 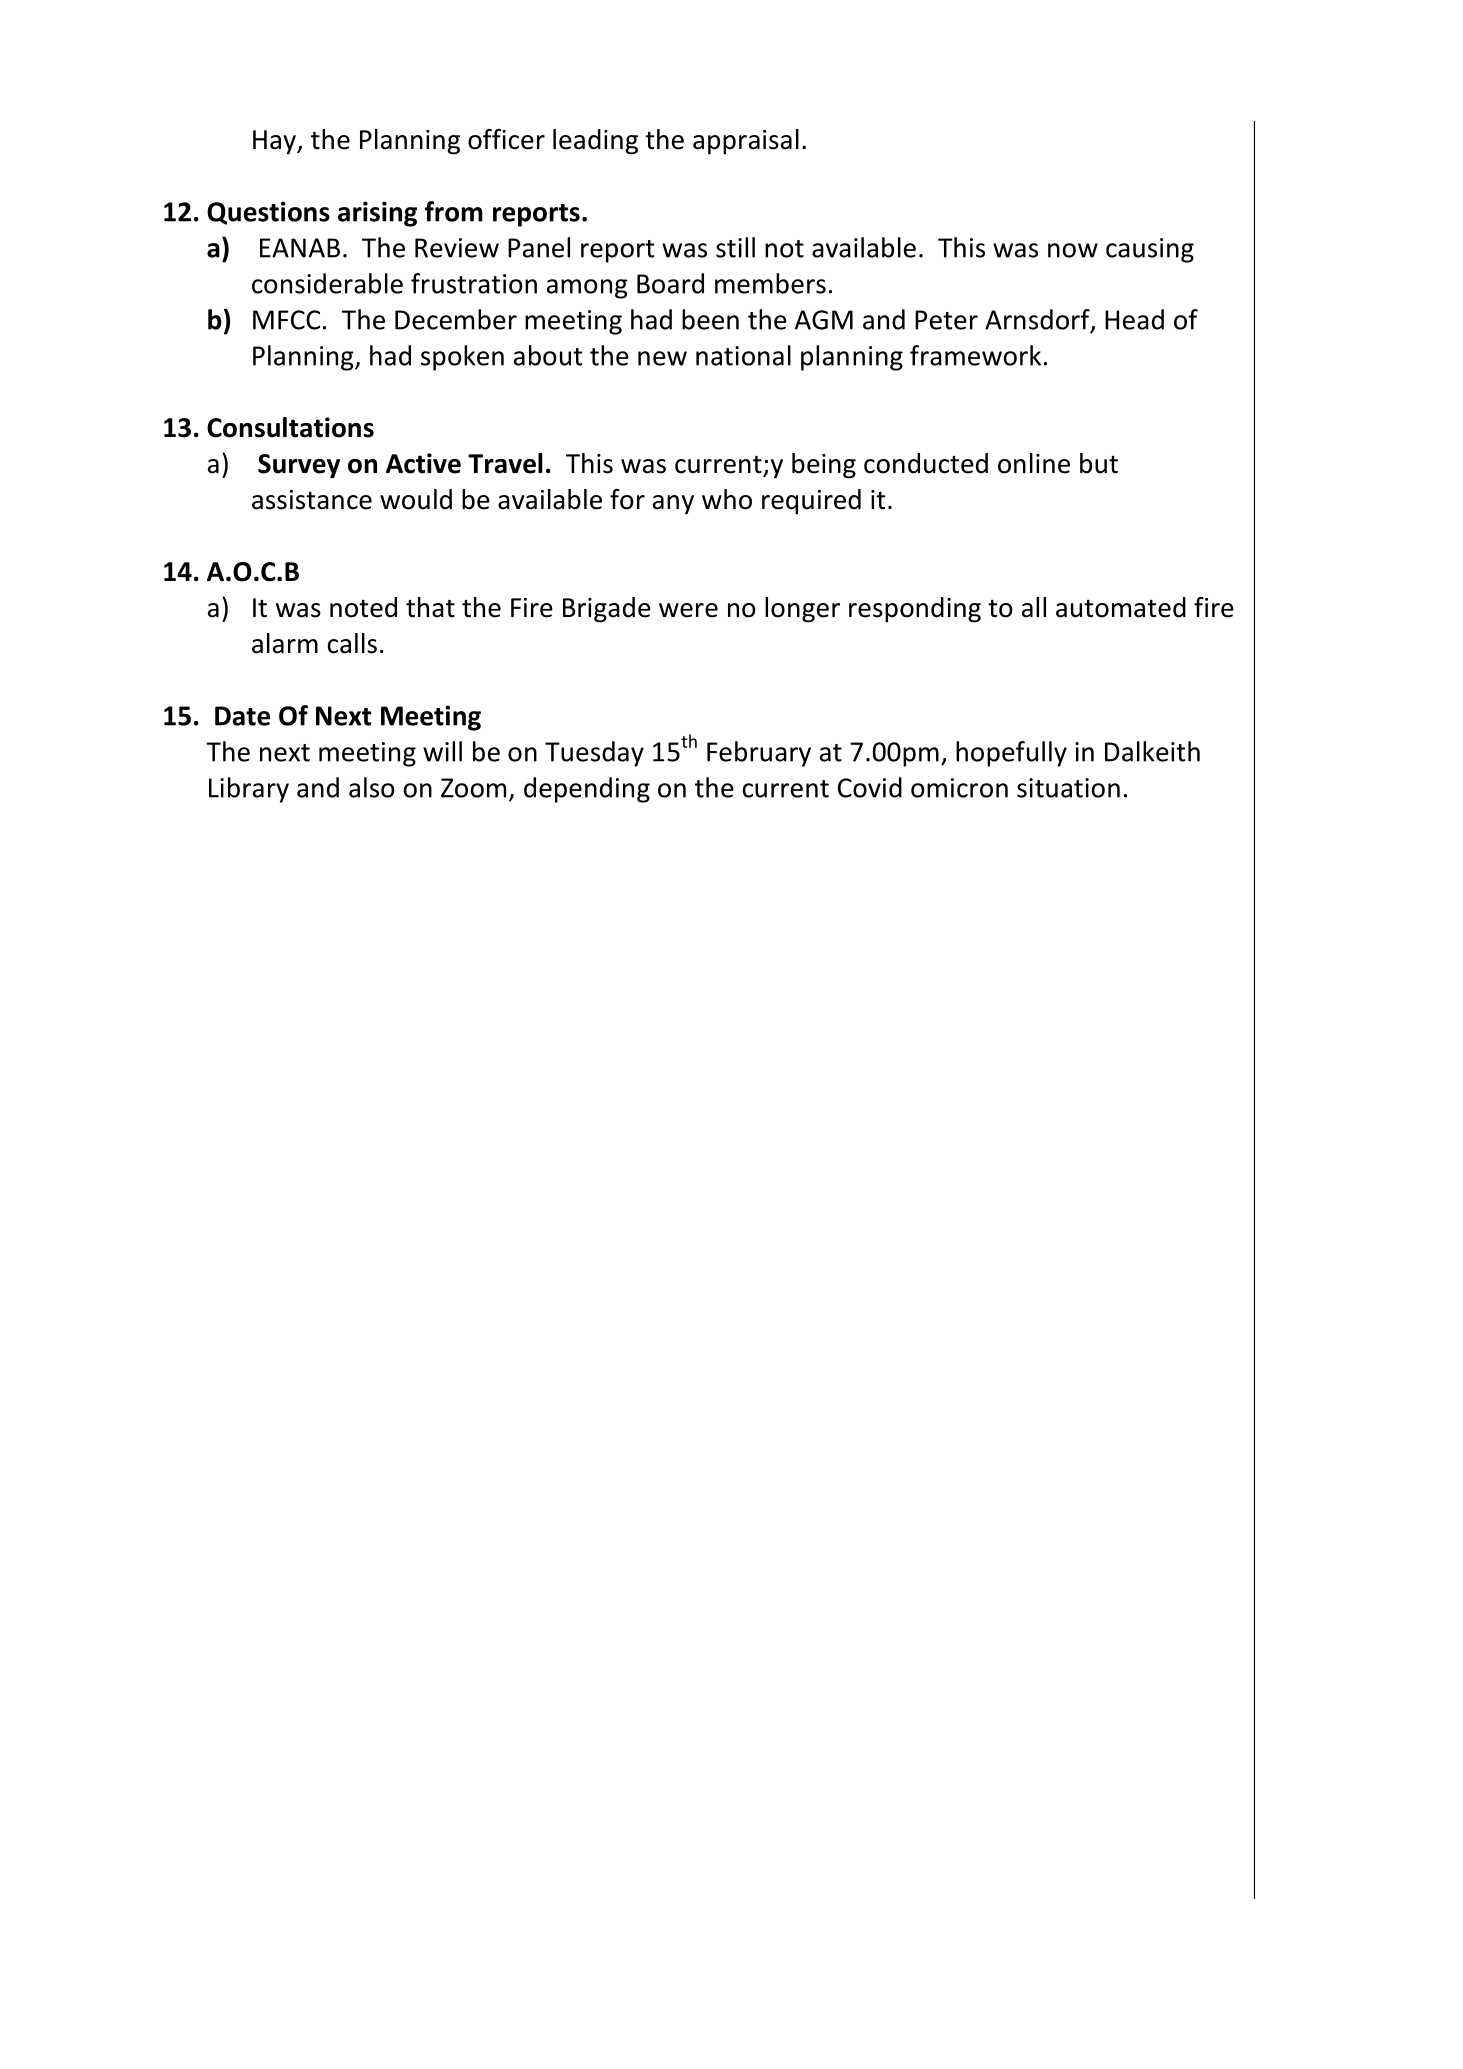 I want to click on Survey, so click(x=299, y=466).
